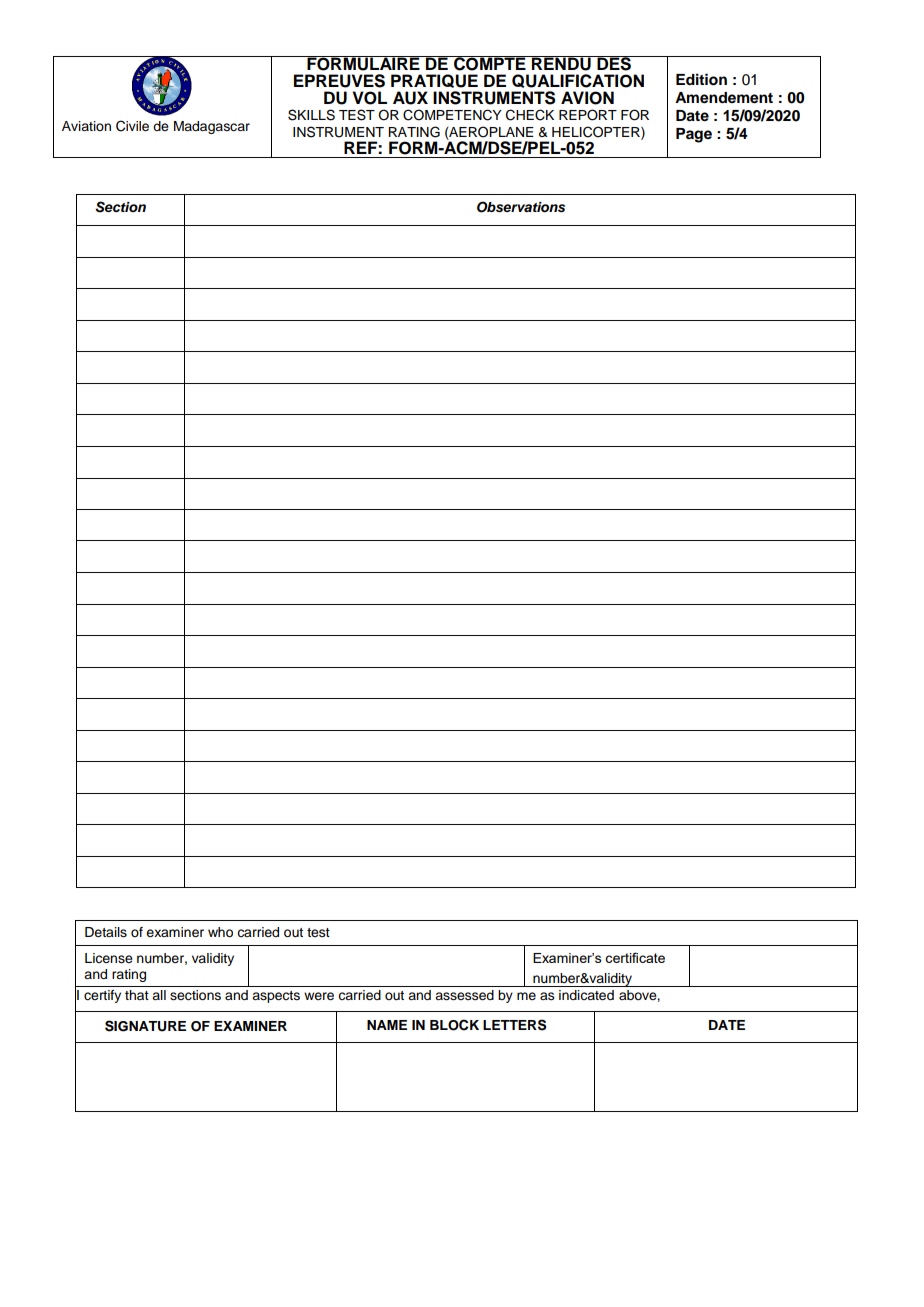  I want to click on indicated, so click(586, 995).
